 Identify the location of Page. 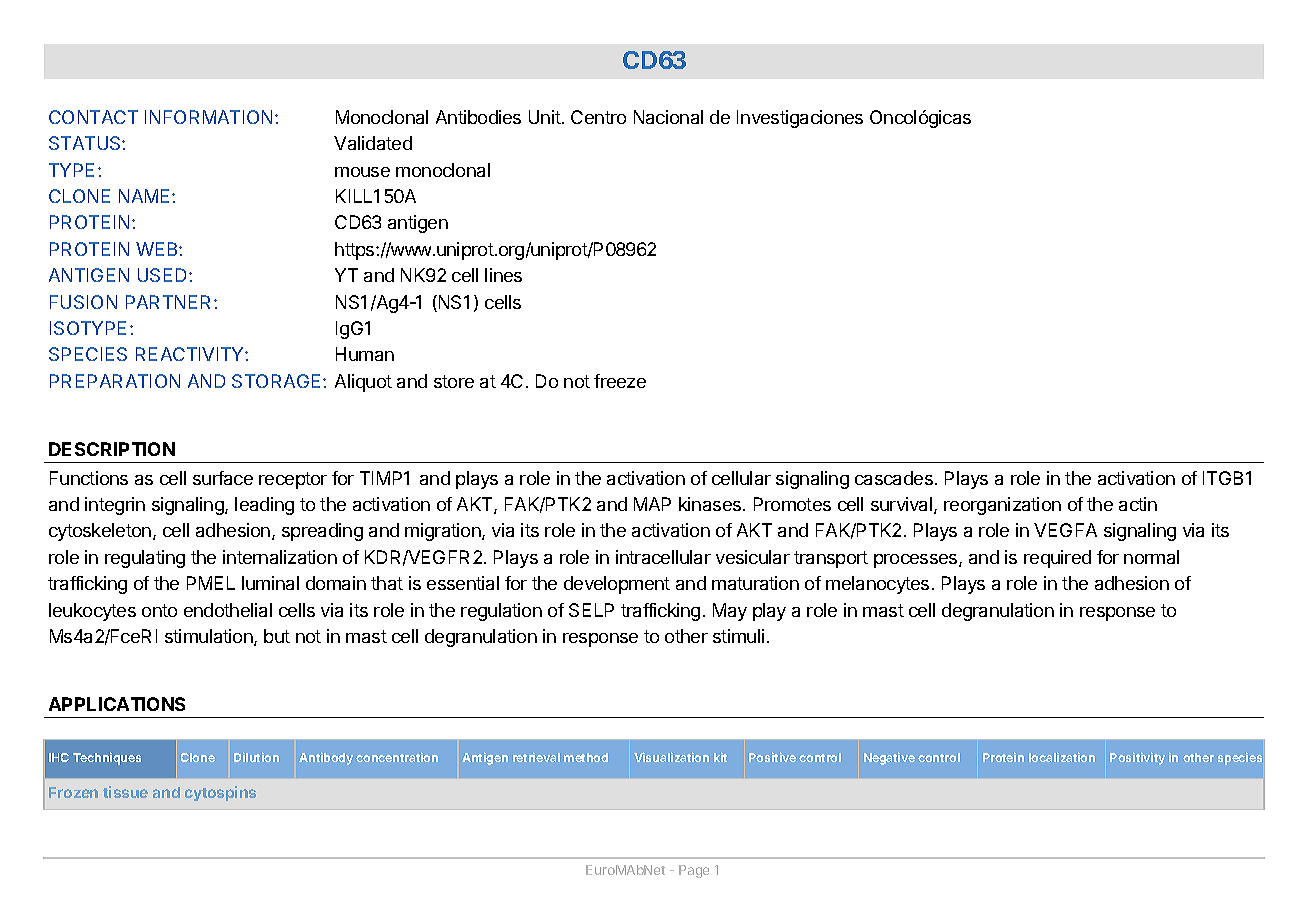
(694, 871).
